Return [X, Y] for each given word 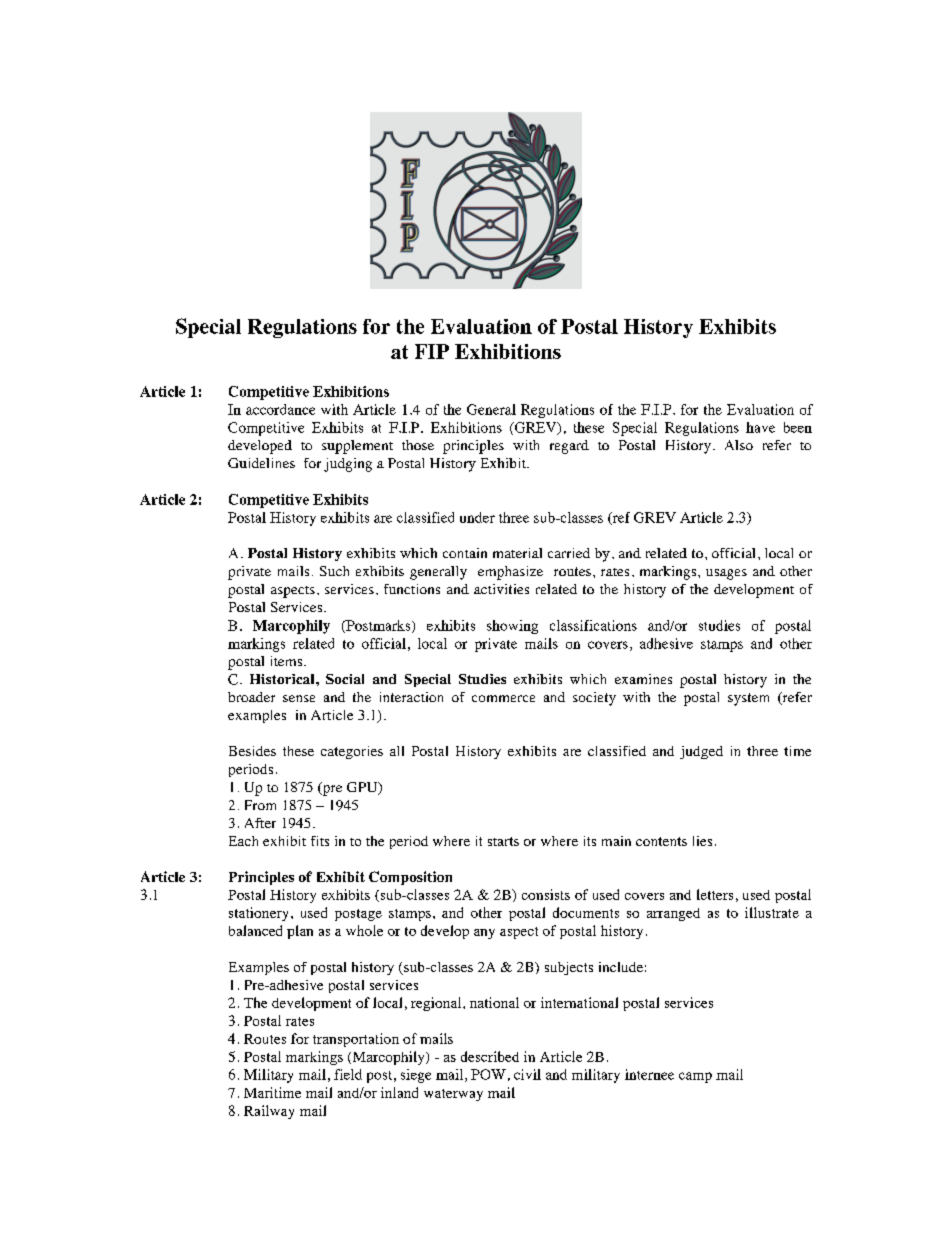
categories [352, 752]
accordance [280, 409]
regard [569, 447]
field [348, 1074]
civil [527, 1074]
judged [701, 752]
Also [739, 445]
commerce [503, 698]
